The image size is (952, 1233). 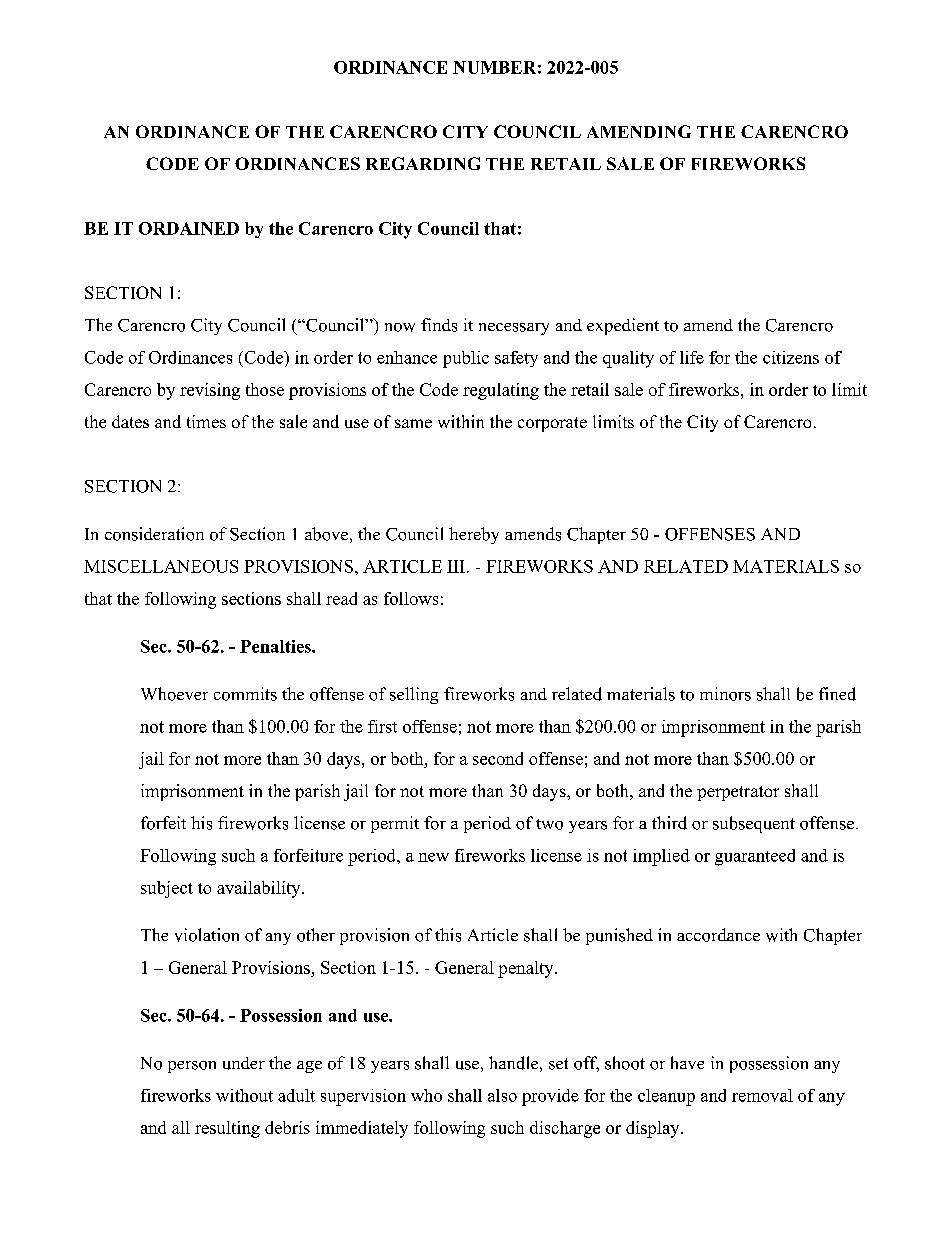 What do you see at coordinates (189, 228) in the screenshot?
I see `ORDAINED` at bounding box center [189, 228].
